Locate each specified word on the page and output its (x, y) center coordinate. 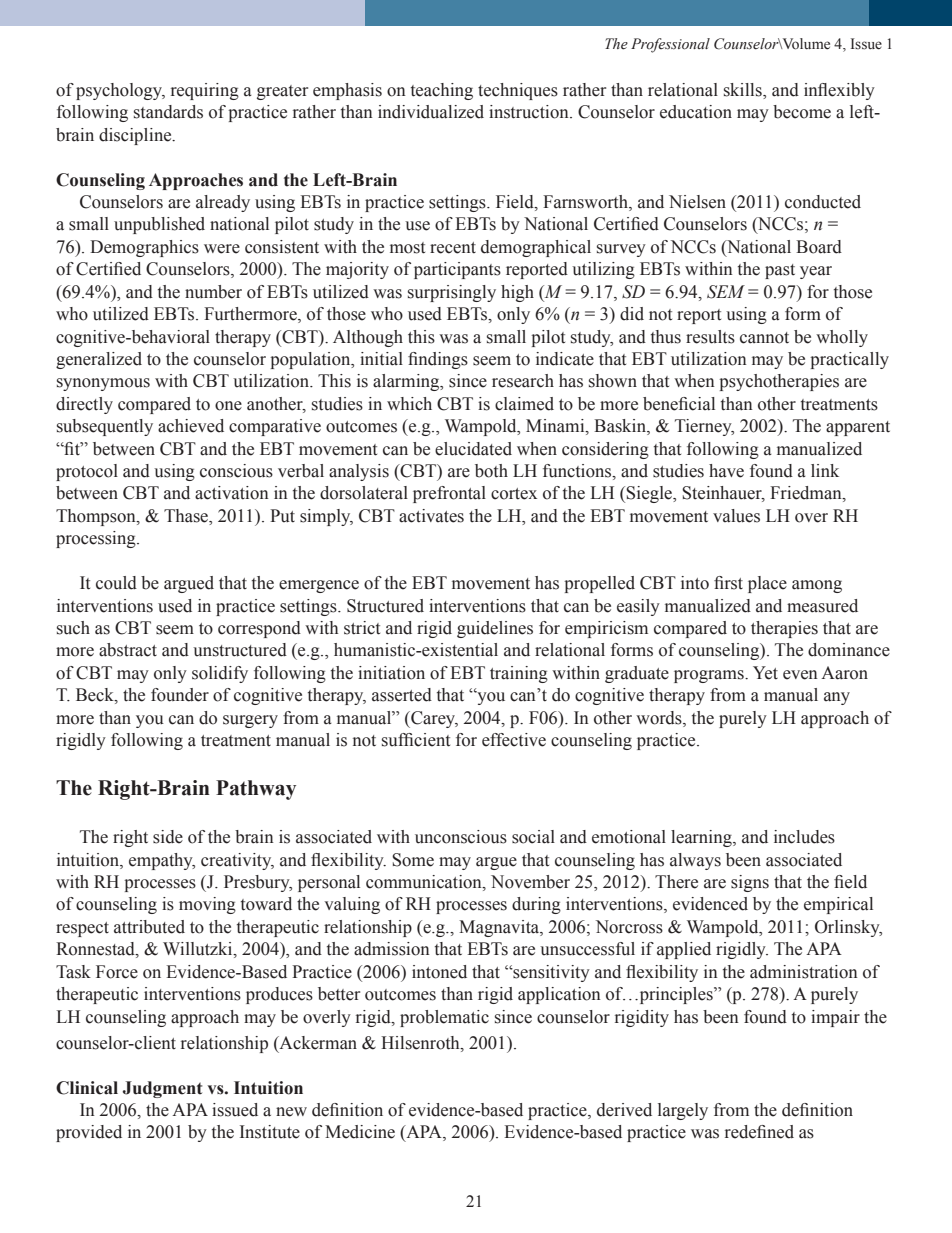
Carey (433, 719)
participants (457, 270)
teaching (442, 91)
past (780, 271)
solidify (220, 674)
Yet (765, 673)
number (213, 292)
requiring (205, 91)
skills (744, 91)
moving (207, 905)
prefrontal (449, 494)
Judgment (162, 1089)
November (530, 882)
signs (750, 883)
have (726, 471)
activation (232, 493)
